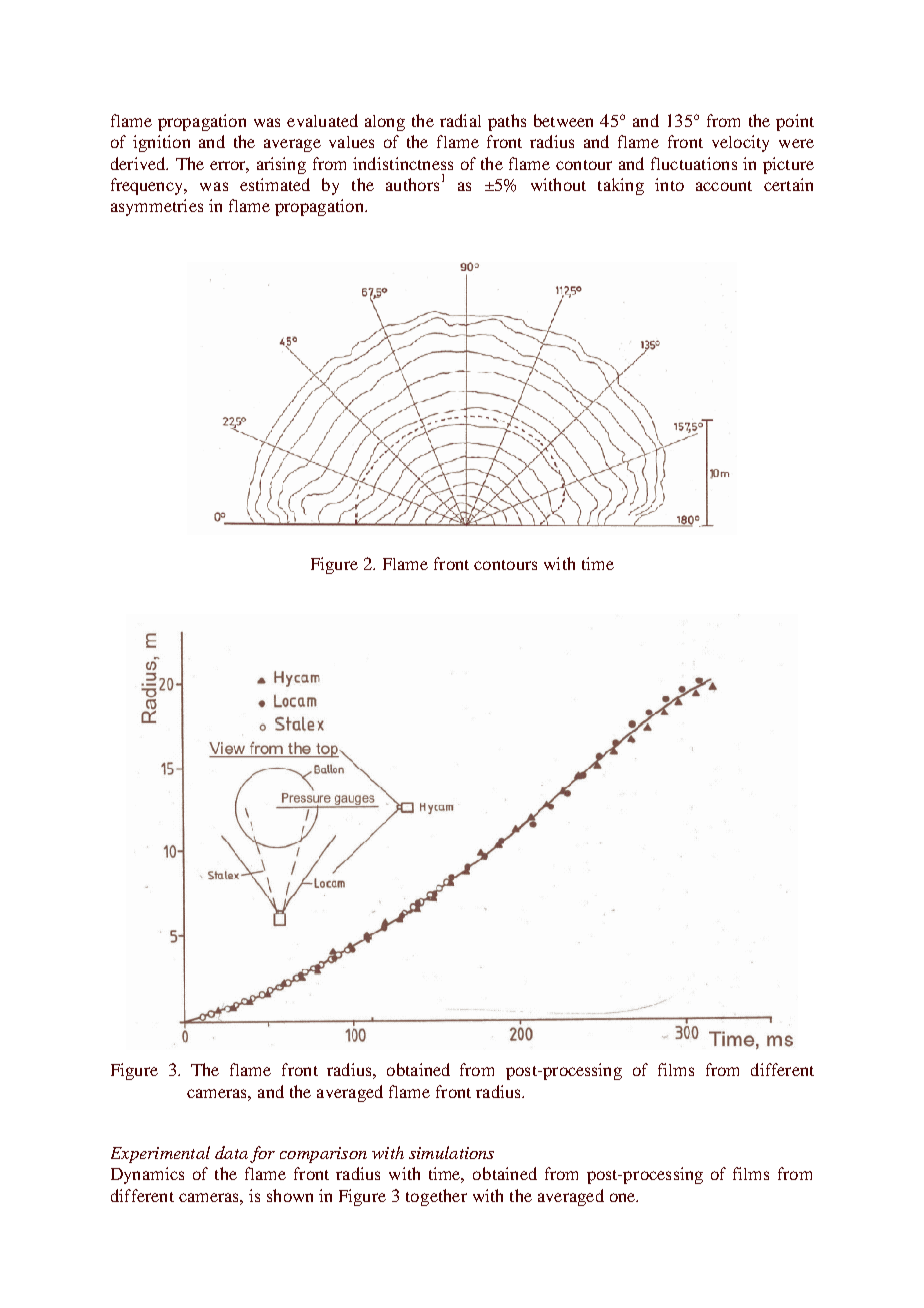 The width and height of the document is (924, 1308). I want to click on asymmetries, so click(157, 207).
